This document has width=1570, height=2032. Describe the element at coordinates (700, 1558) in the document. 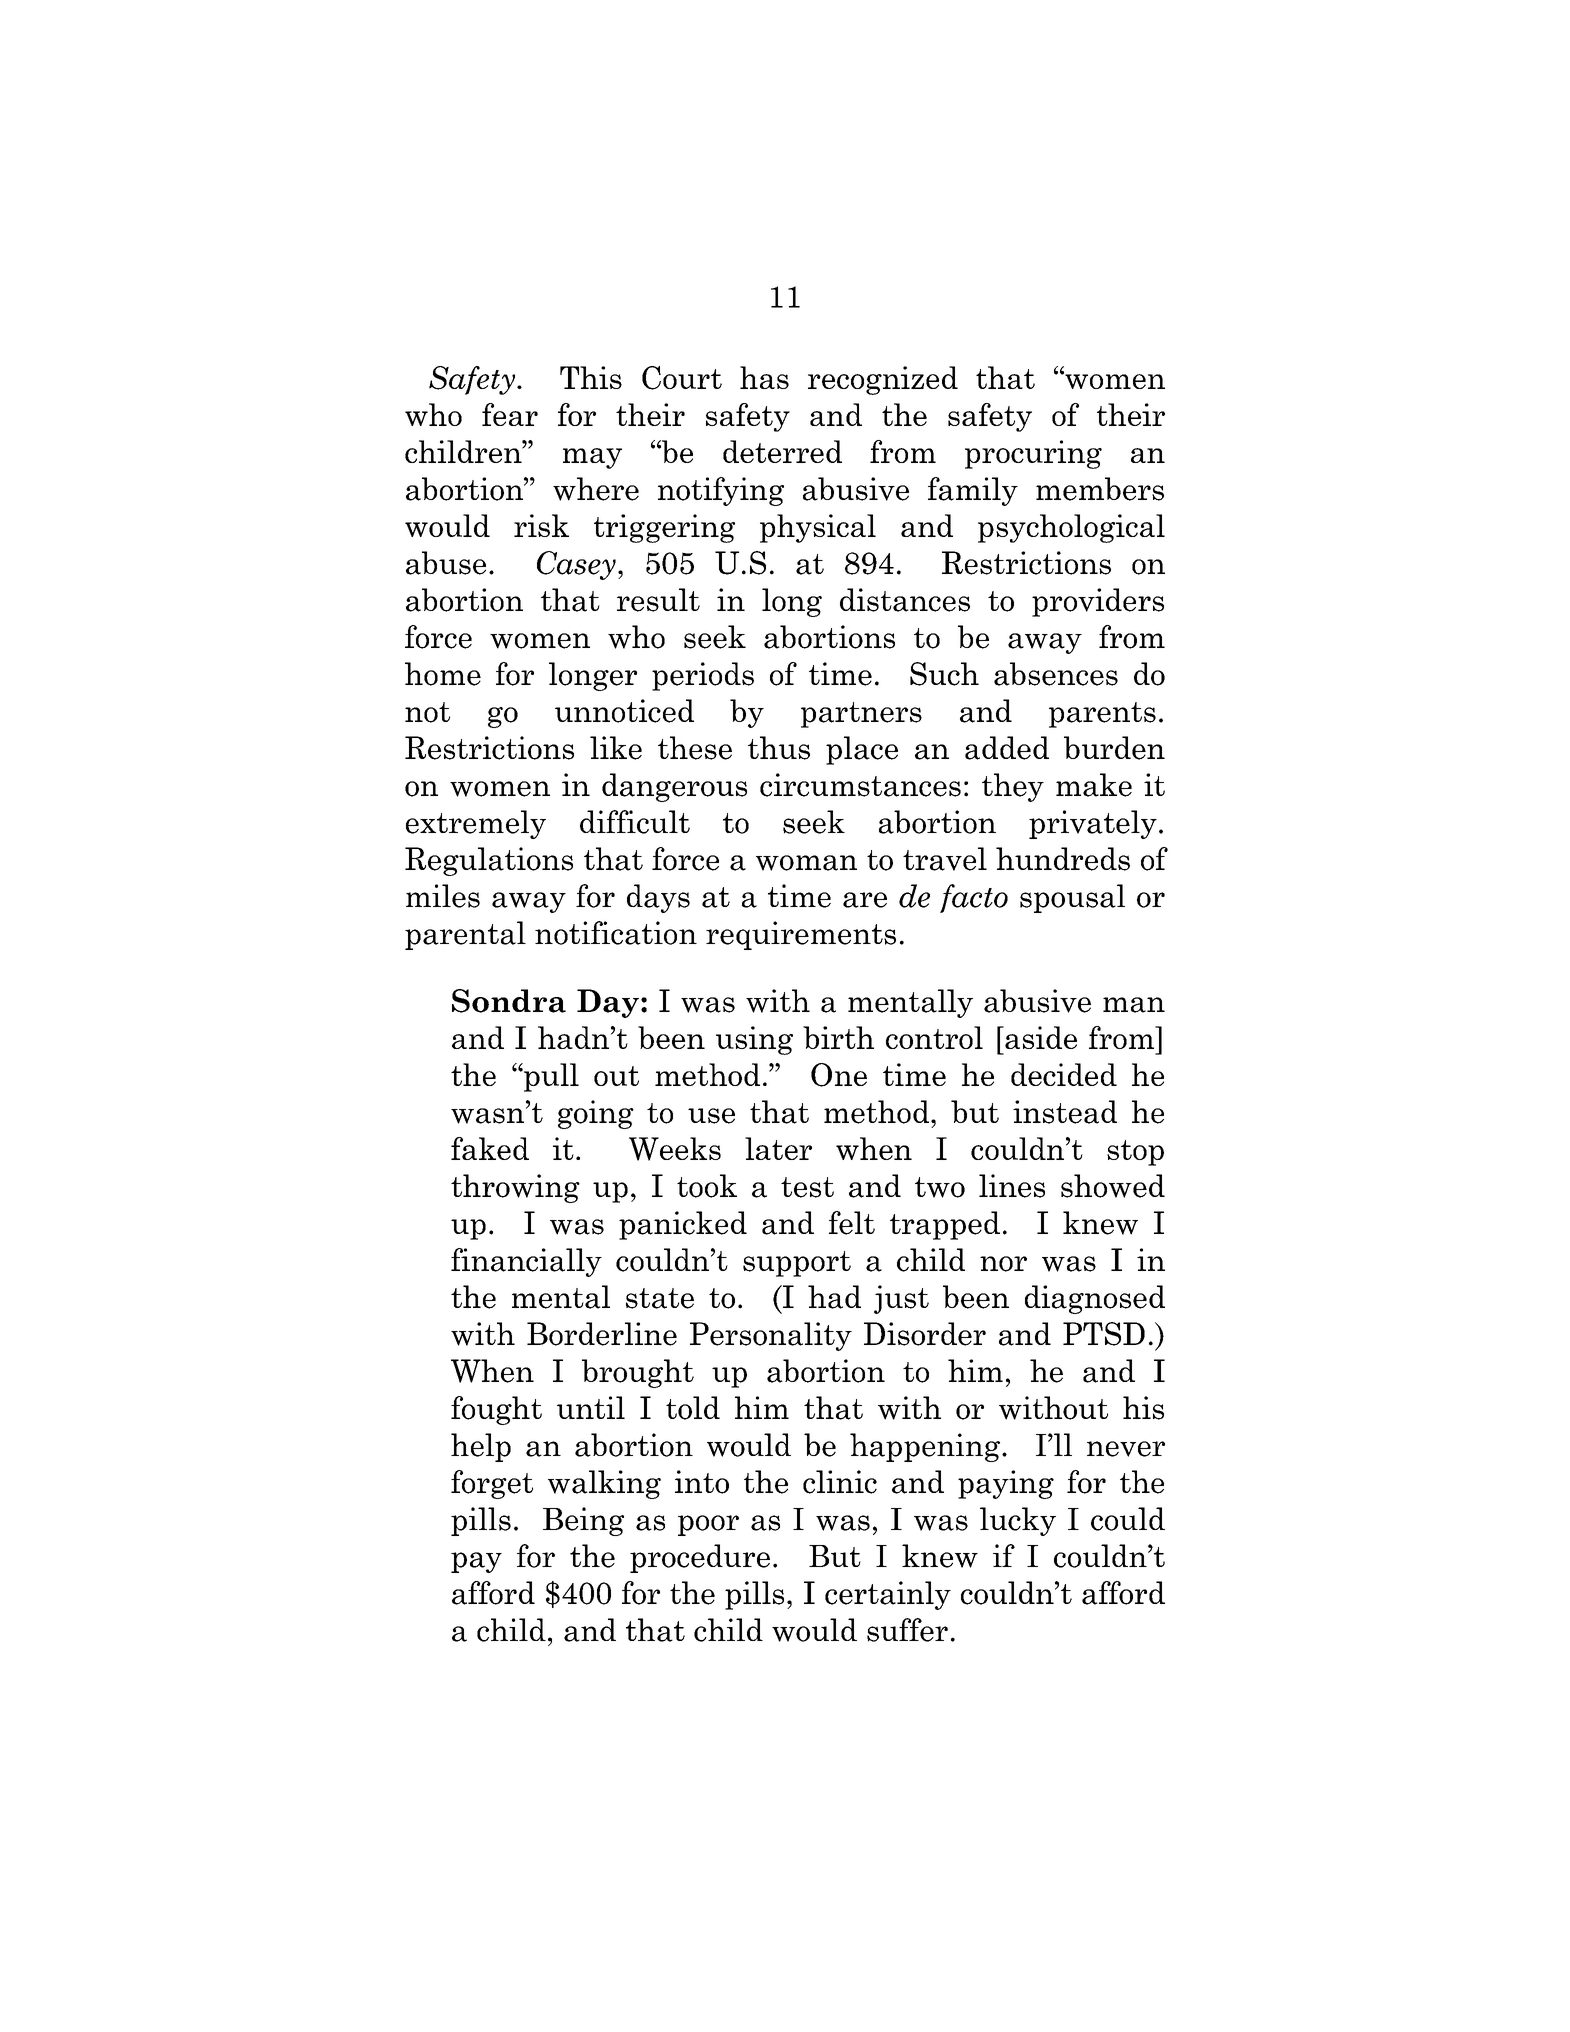

I see `procedure` at that location.
